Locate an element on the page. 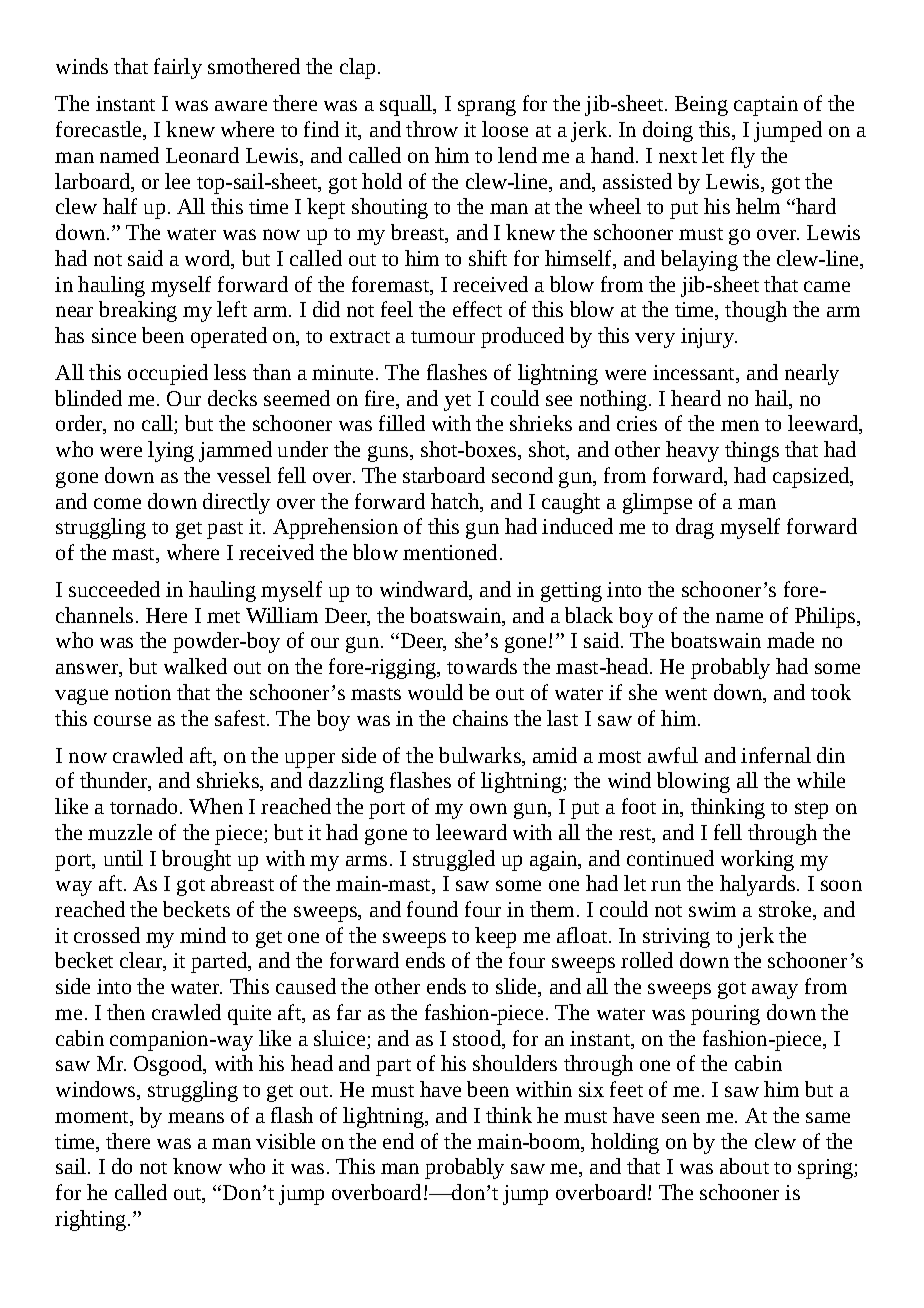  Being is located at coordinates (701, 106).
